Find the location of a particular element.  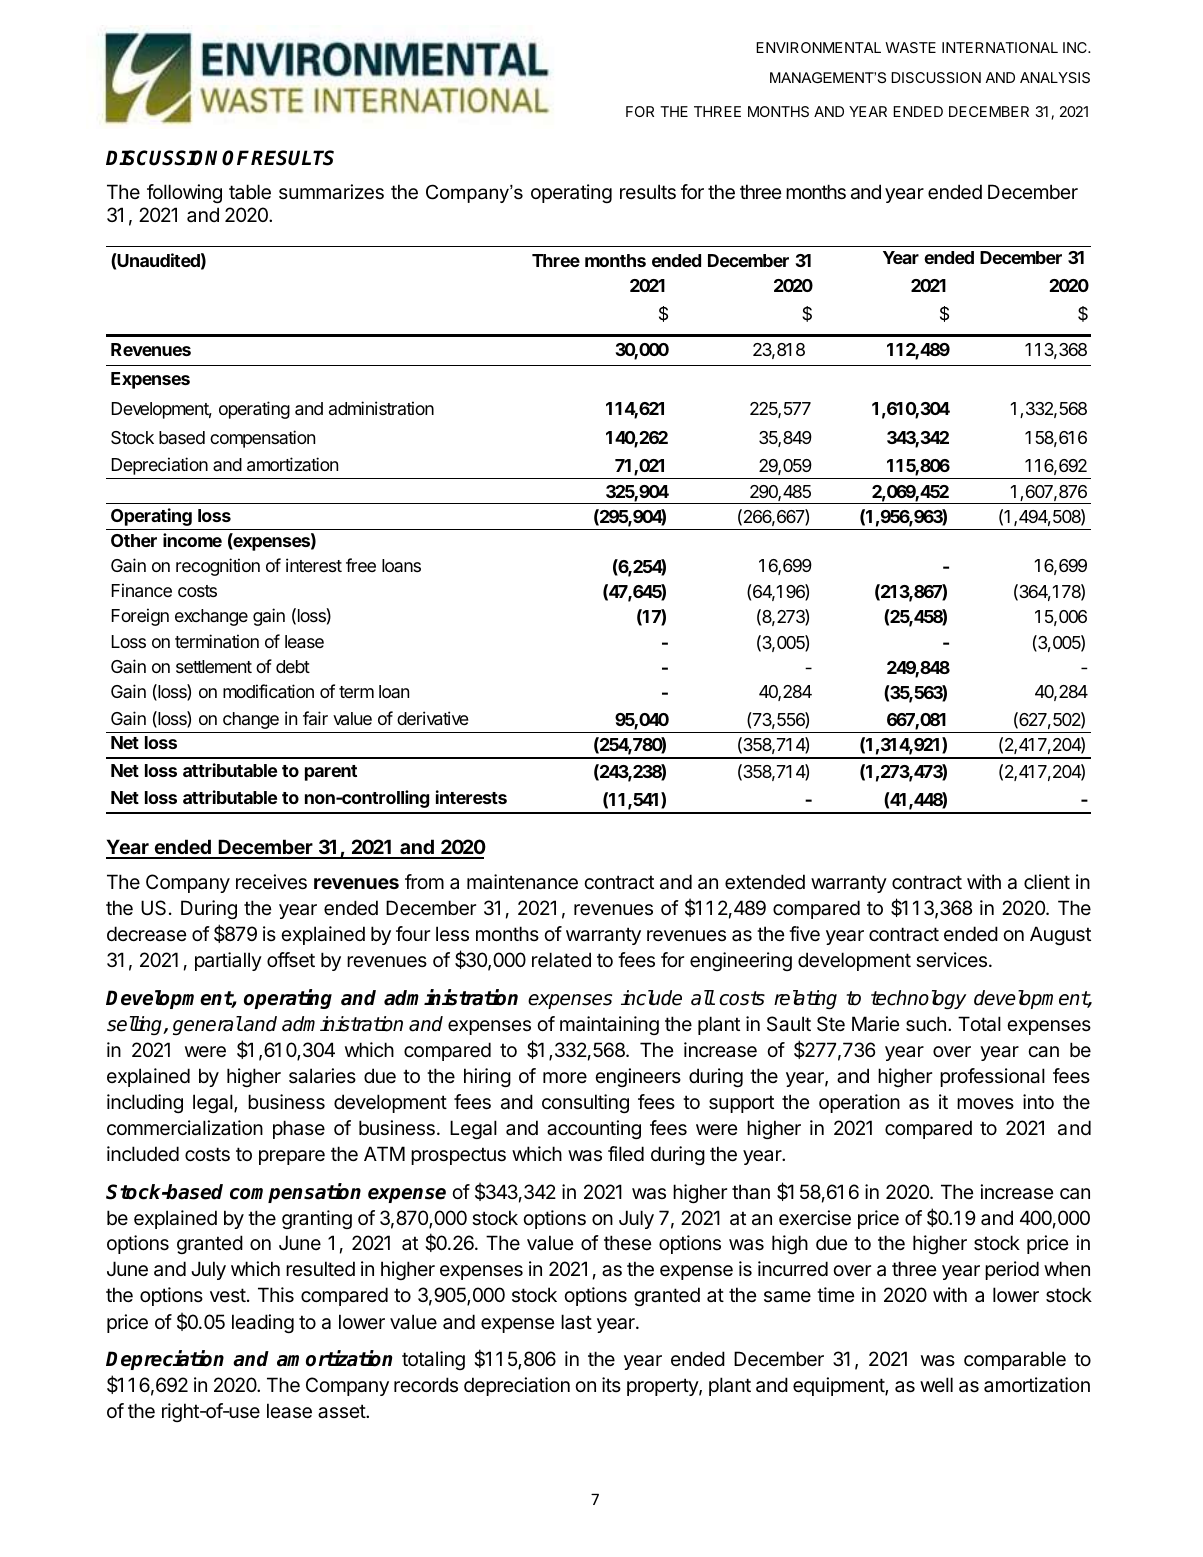

well is located at coordinates (936, 1384).
